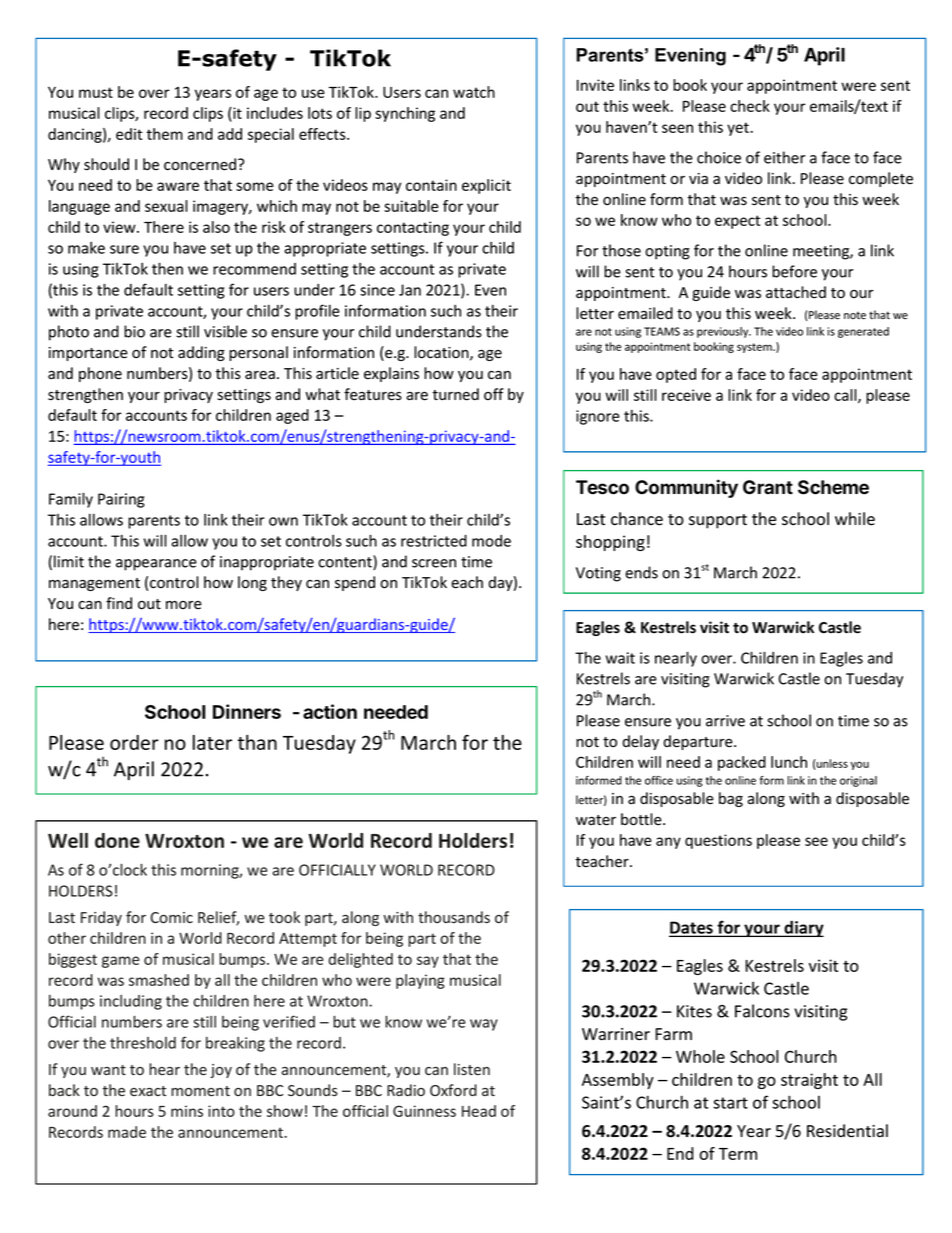 The height and width of the screenshot is (1233, 952). Describe the element at coordinates (121, 500) in the screenshot. I see `Pairing` at that location.
